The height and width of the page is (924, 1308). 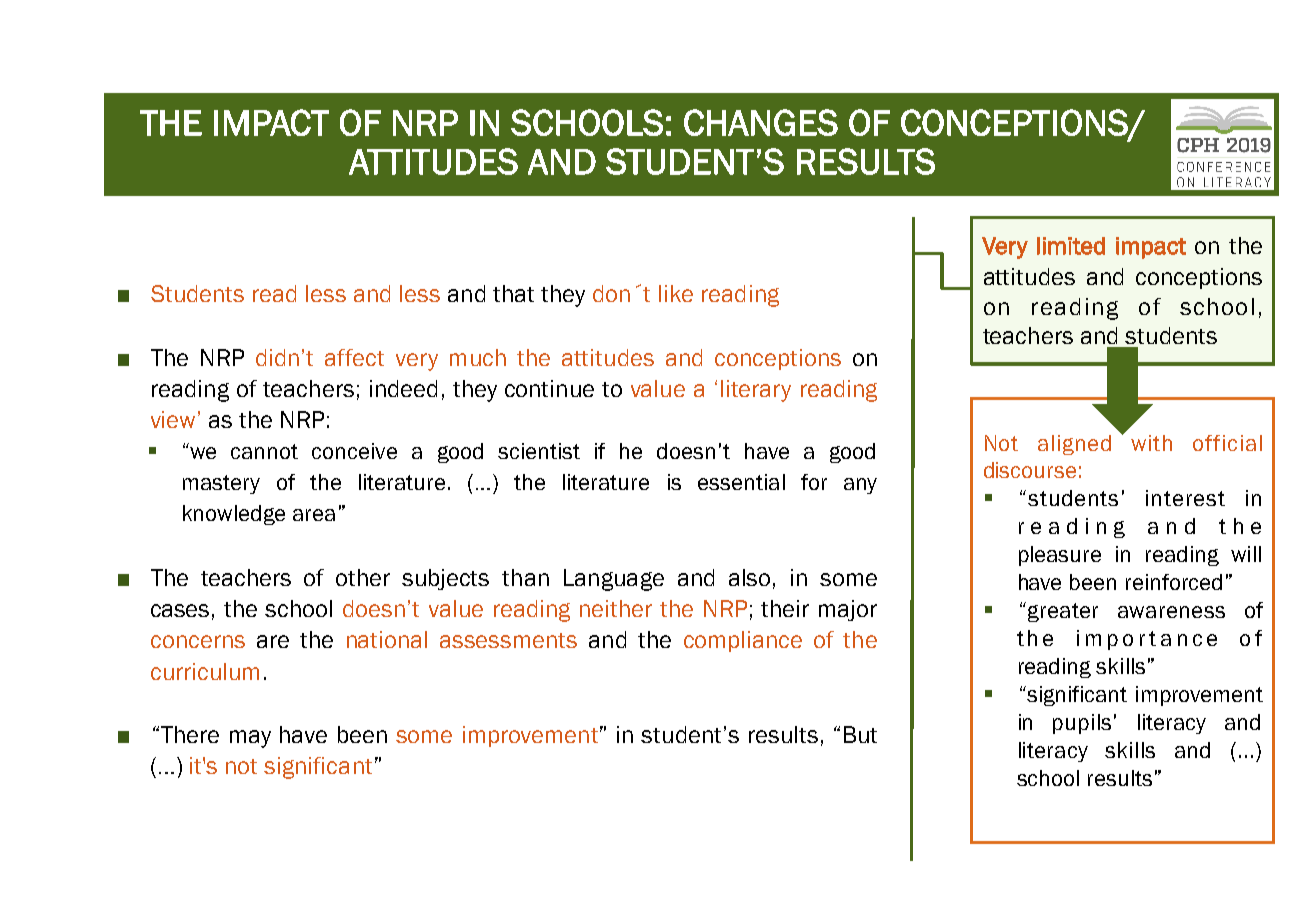 I want to click on may, so click(x=250, y=739).
